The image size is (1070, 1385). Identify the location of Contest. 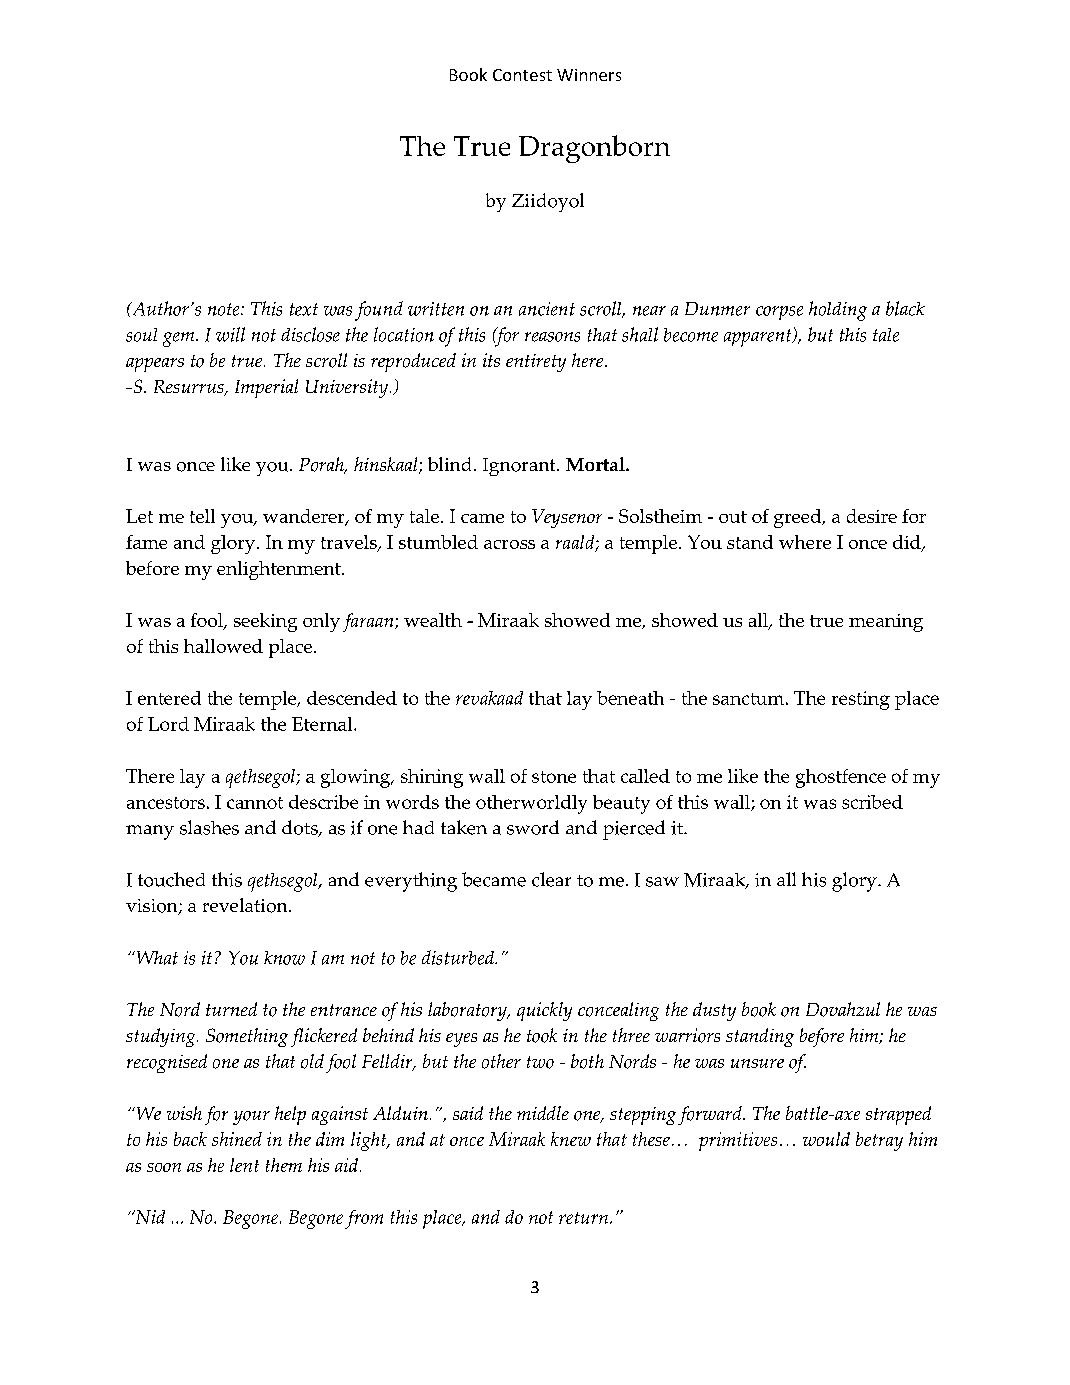
(522, 75).
